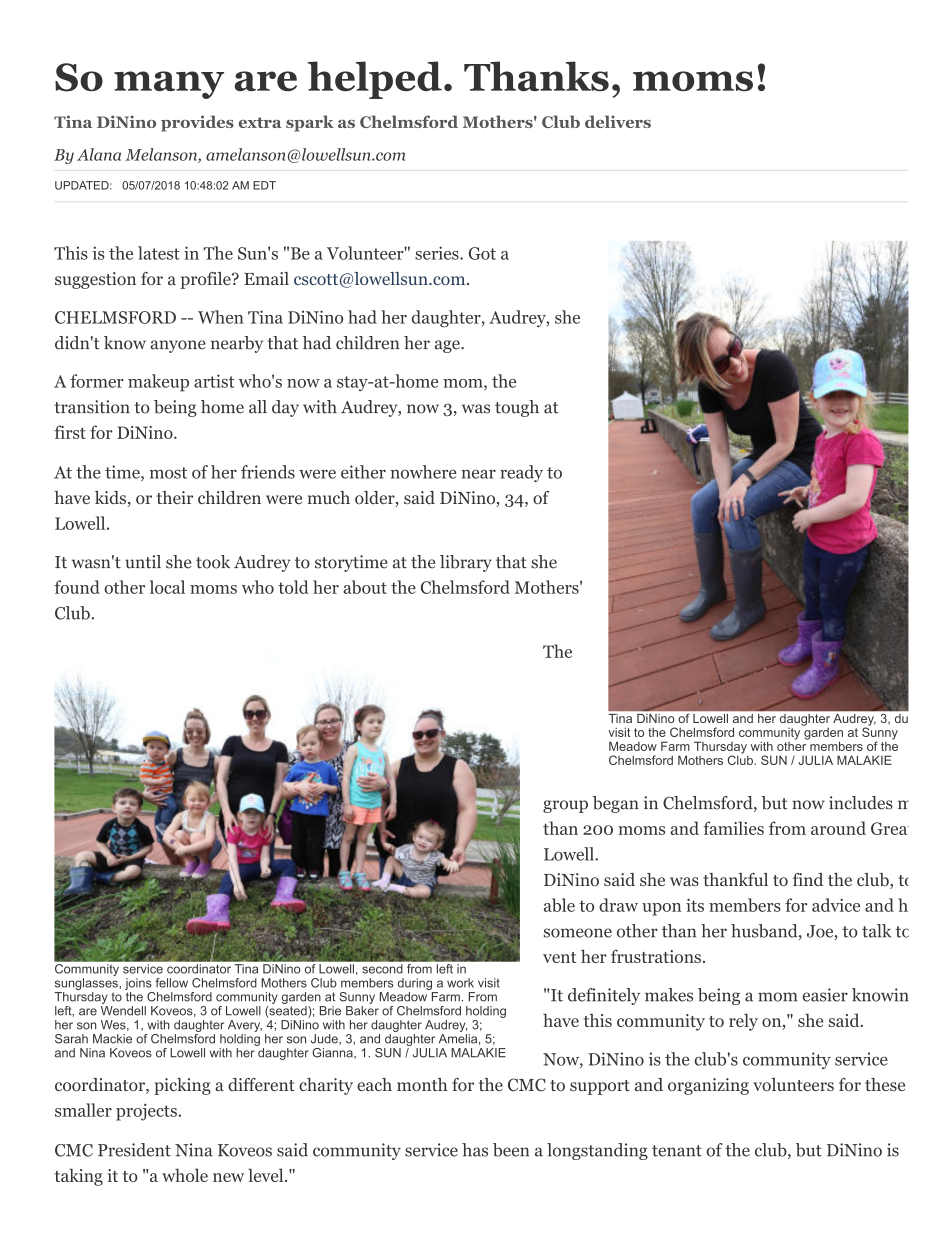 Image resolution: width=952 pixels, height=1233 pixels. Describe the element at coordinates (517, 408) in the screenshot. I see `tough` at that location.
